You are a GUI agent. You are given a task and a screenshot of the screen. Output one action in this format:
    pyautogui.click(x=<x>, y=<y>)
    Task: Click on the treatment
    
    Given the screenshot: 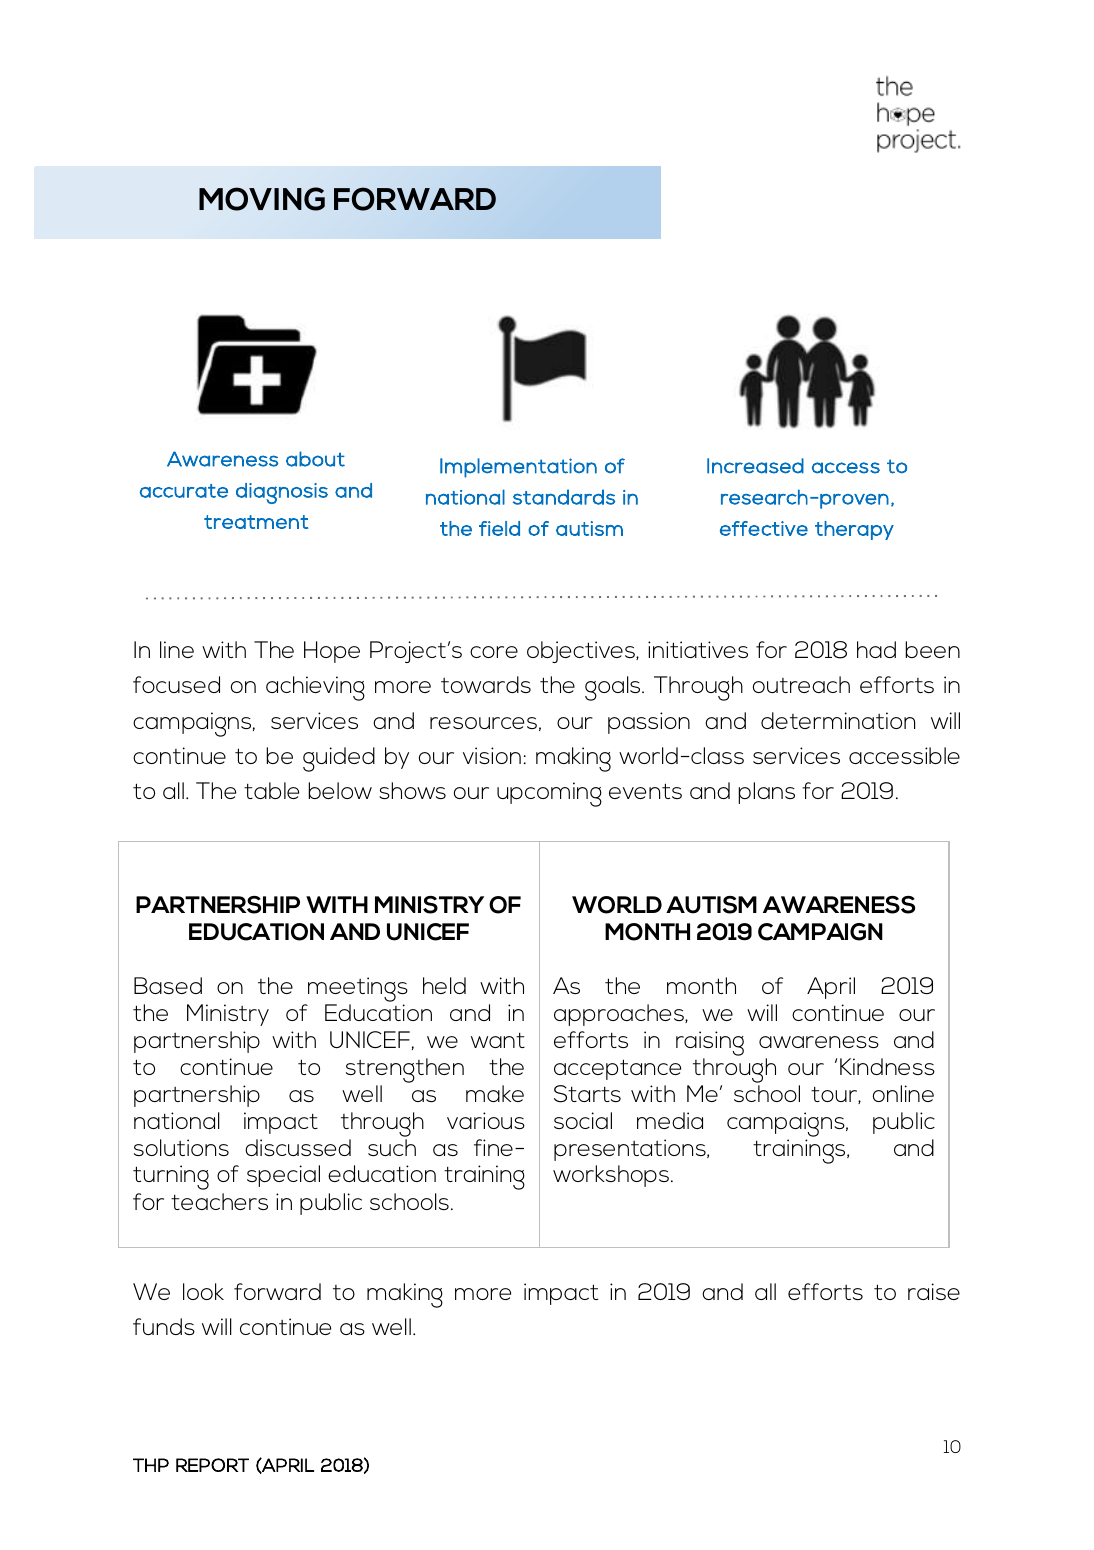 What is the action you would take?
    pyautogui.click(x=256, y=522)
